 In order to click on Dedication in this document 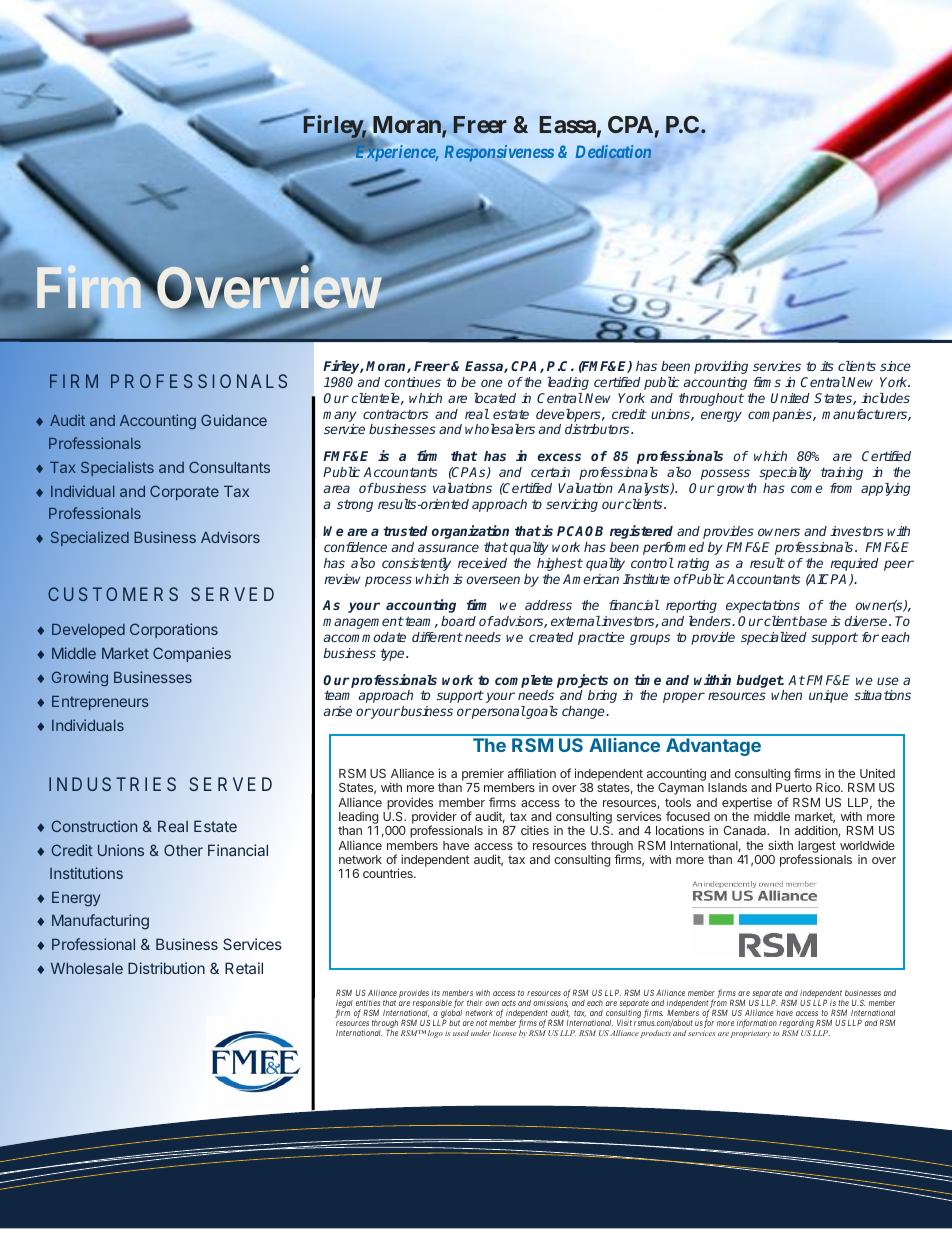, I will do `click(613, 151)`.
